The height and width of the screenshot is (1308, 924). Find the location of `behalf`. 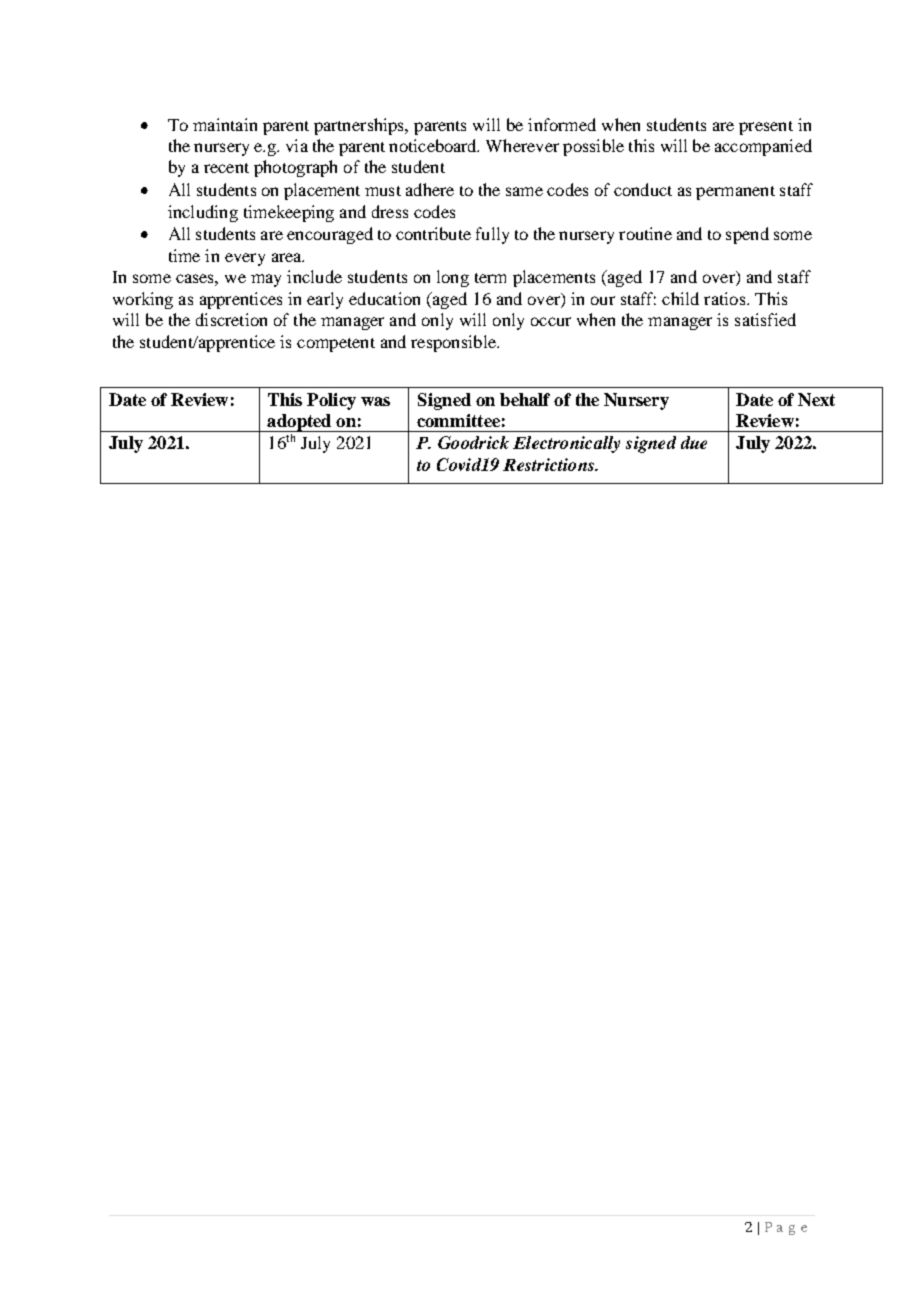

behalf is located at coordinates (525, 399).
